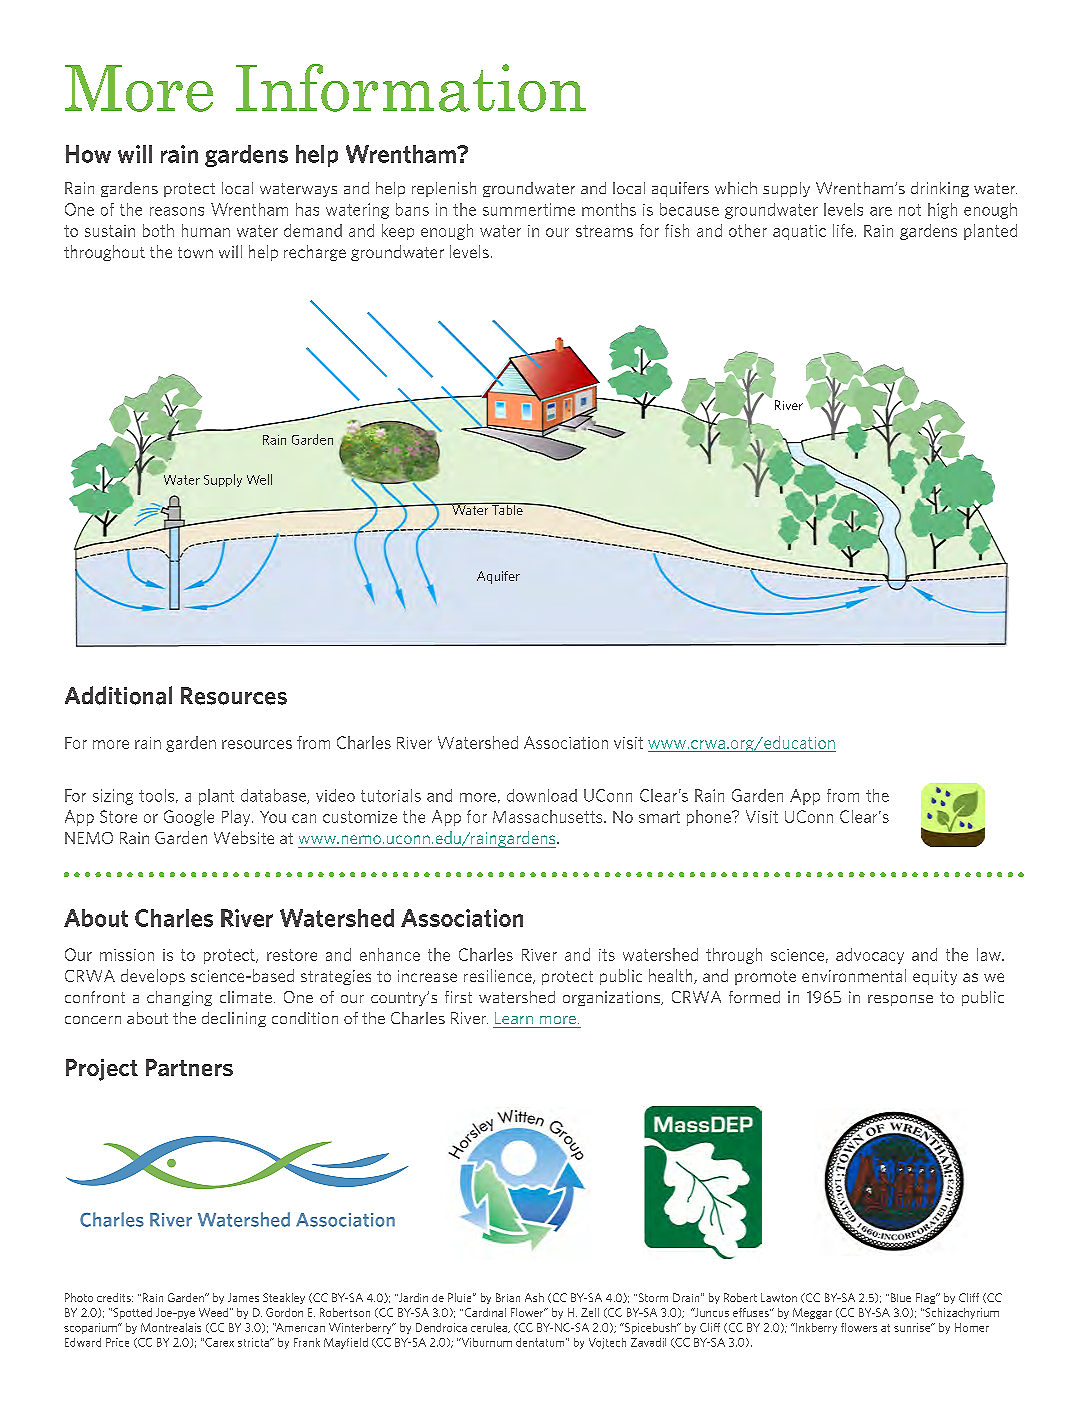  What do you see at coordinates (514, 1018) in the document?
I see `Learn` at bounding box center [514, 1018].
